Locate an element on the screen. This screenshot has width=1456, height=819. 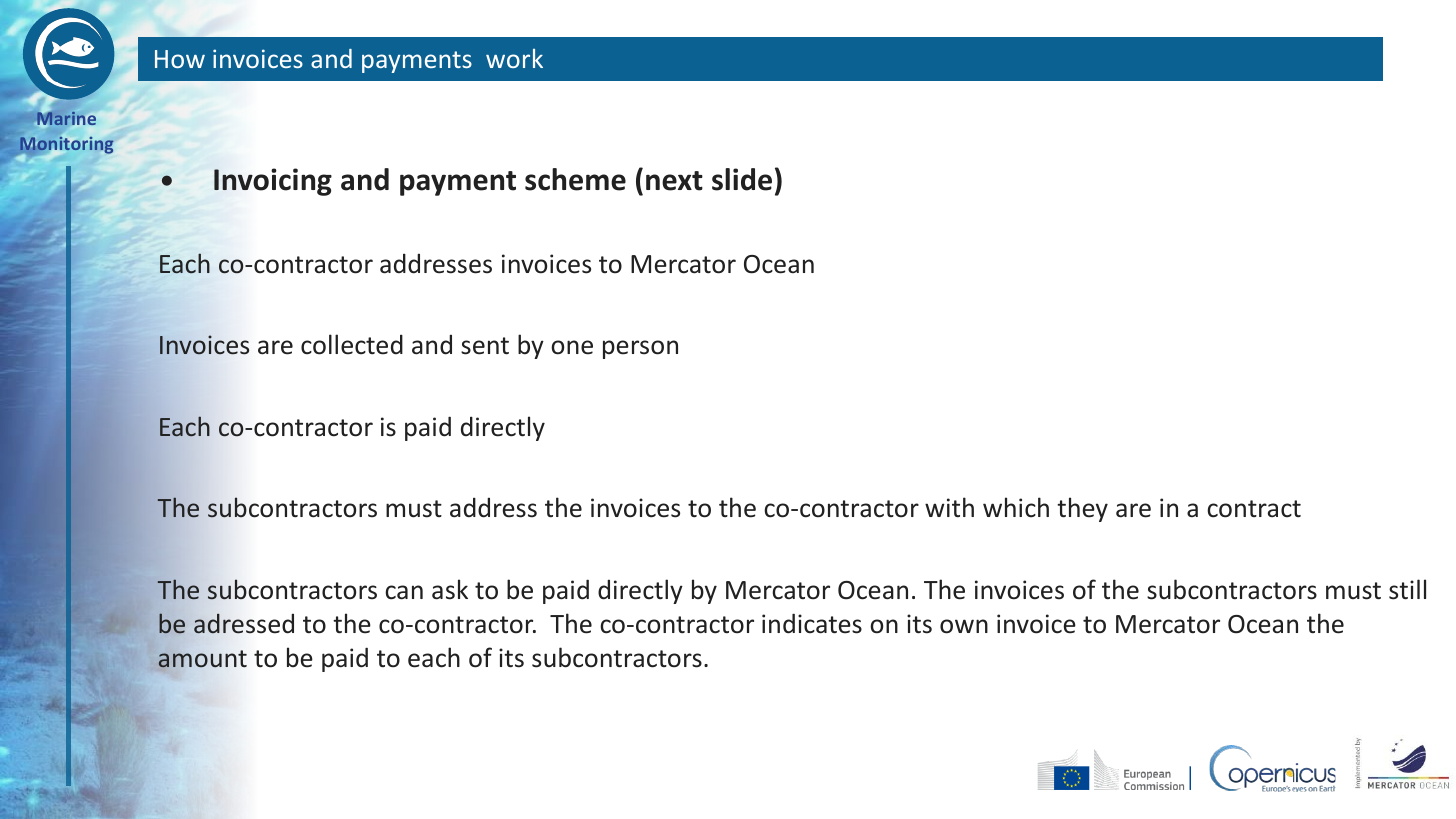
with is located at coordinates (949, 507).
